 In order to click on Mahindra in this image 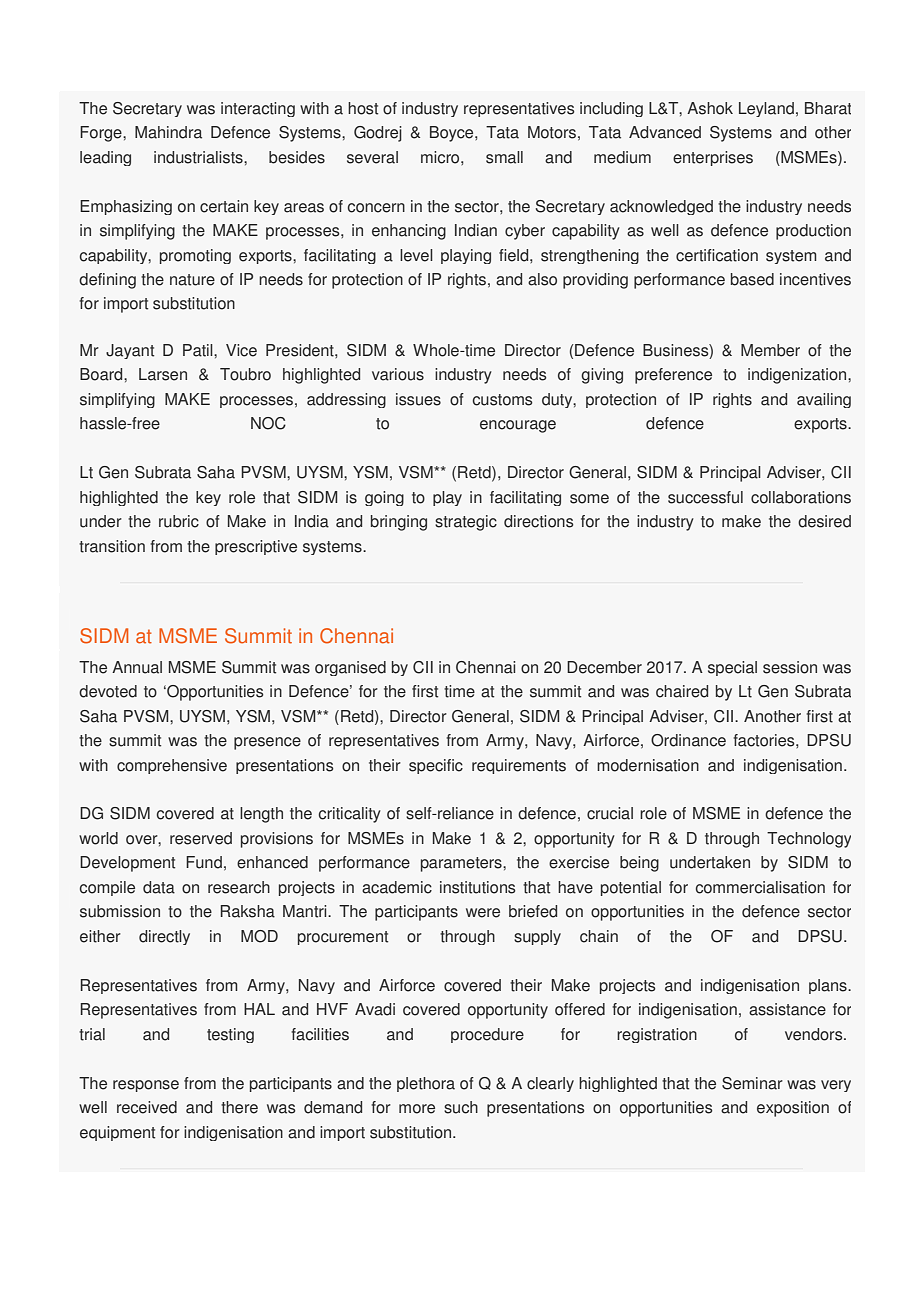, I will do `click(168, 132)`.
